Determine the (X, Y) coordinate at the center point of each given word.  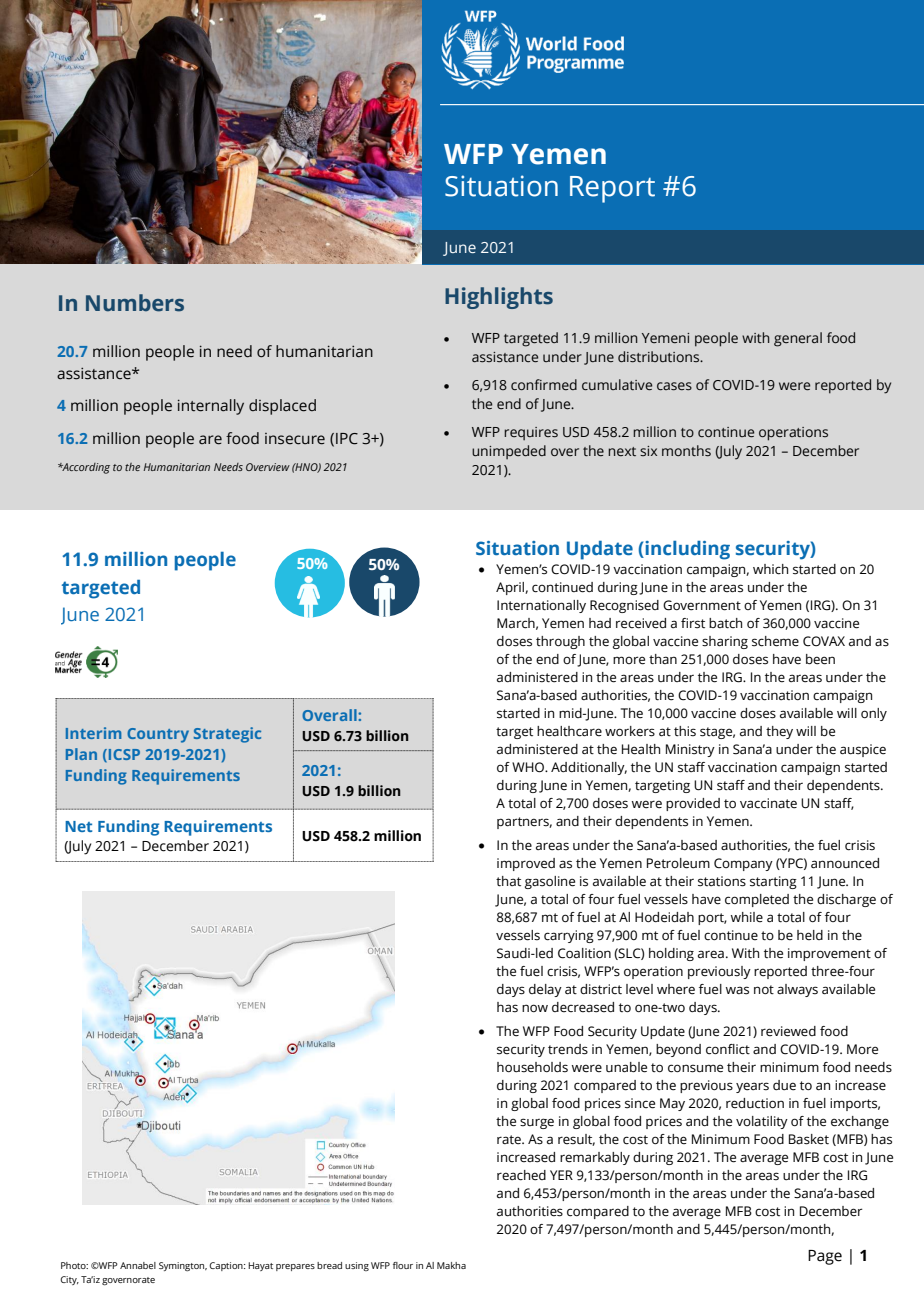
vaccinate (768, 803)
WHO (529, 767)
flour (403, 1265)
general (798, 339)
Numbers (135, 303)
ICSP (124, 754)
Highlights (499, 298)
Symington (183, 1266)
